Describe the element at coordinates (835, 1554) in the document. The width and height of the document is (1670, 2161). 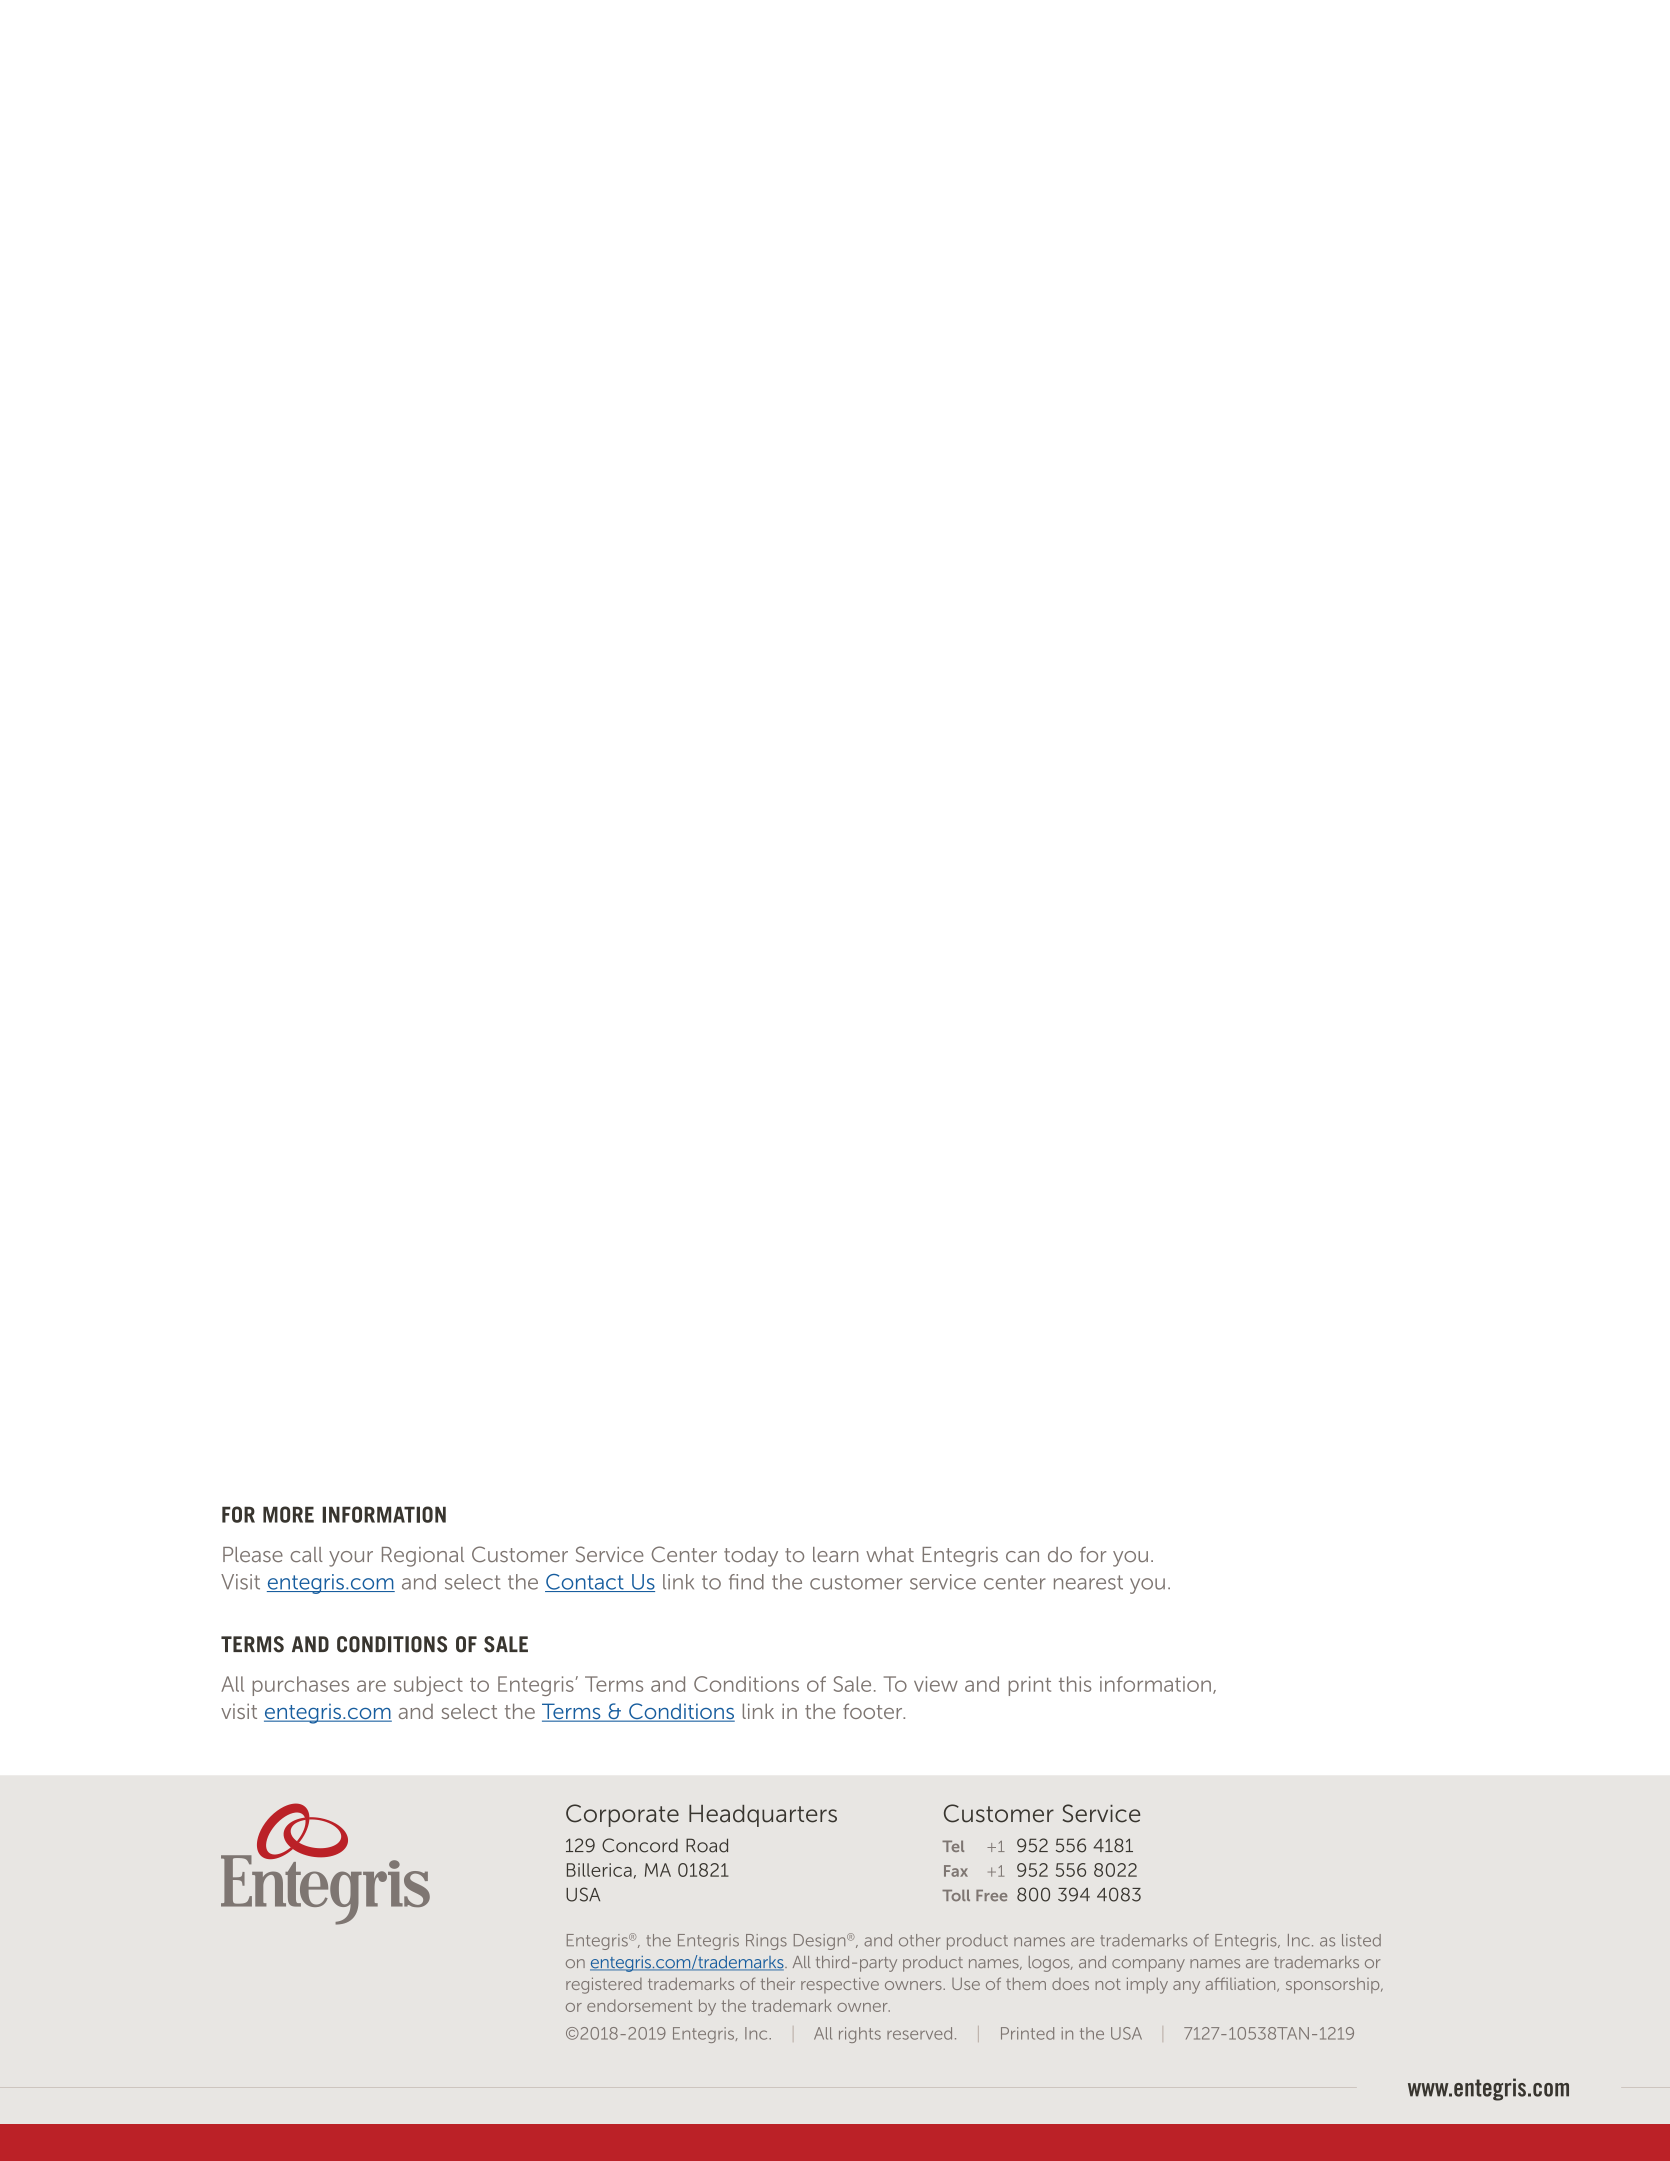
I see `learn` at that location.
